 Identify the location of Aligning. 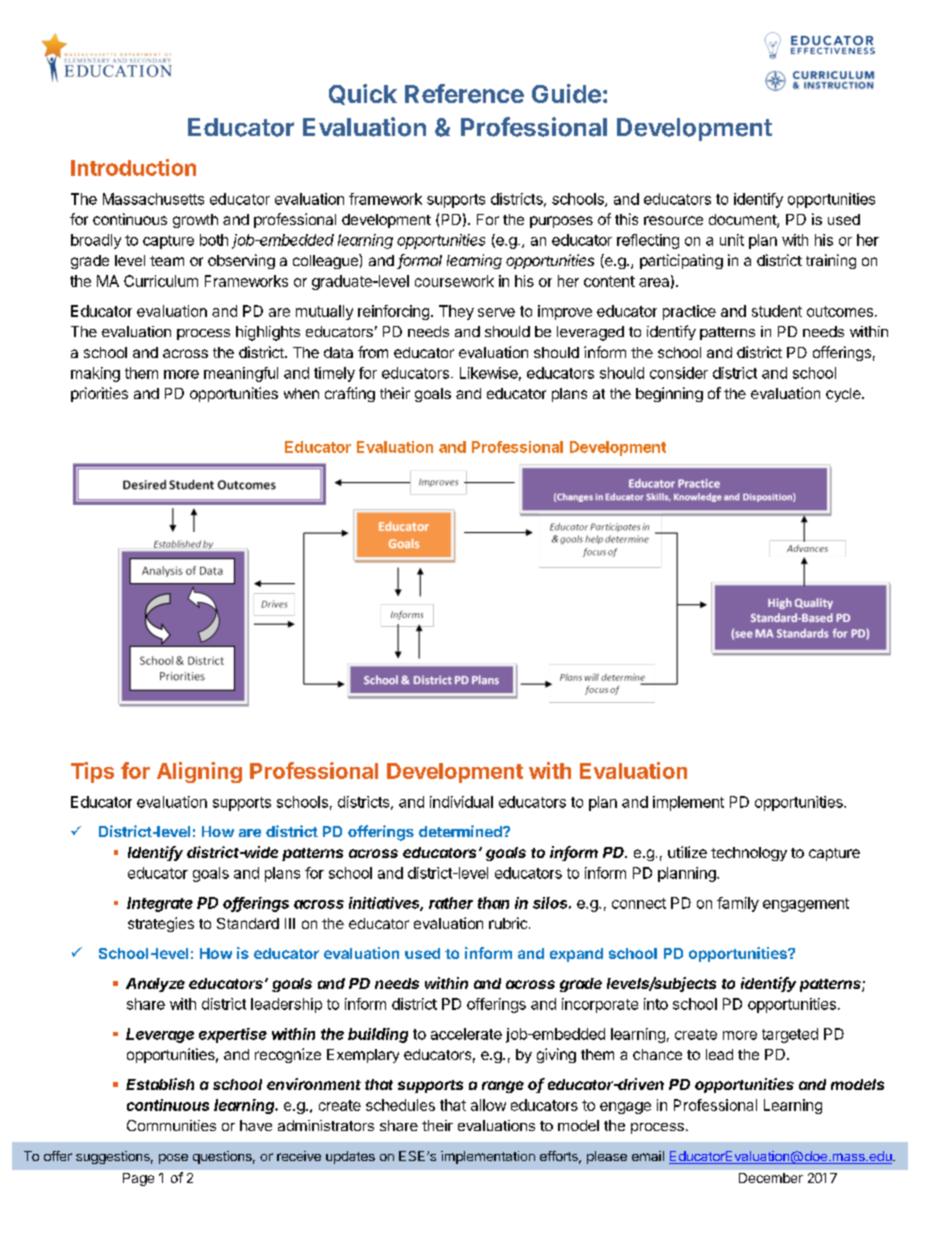
(199, 772).
